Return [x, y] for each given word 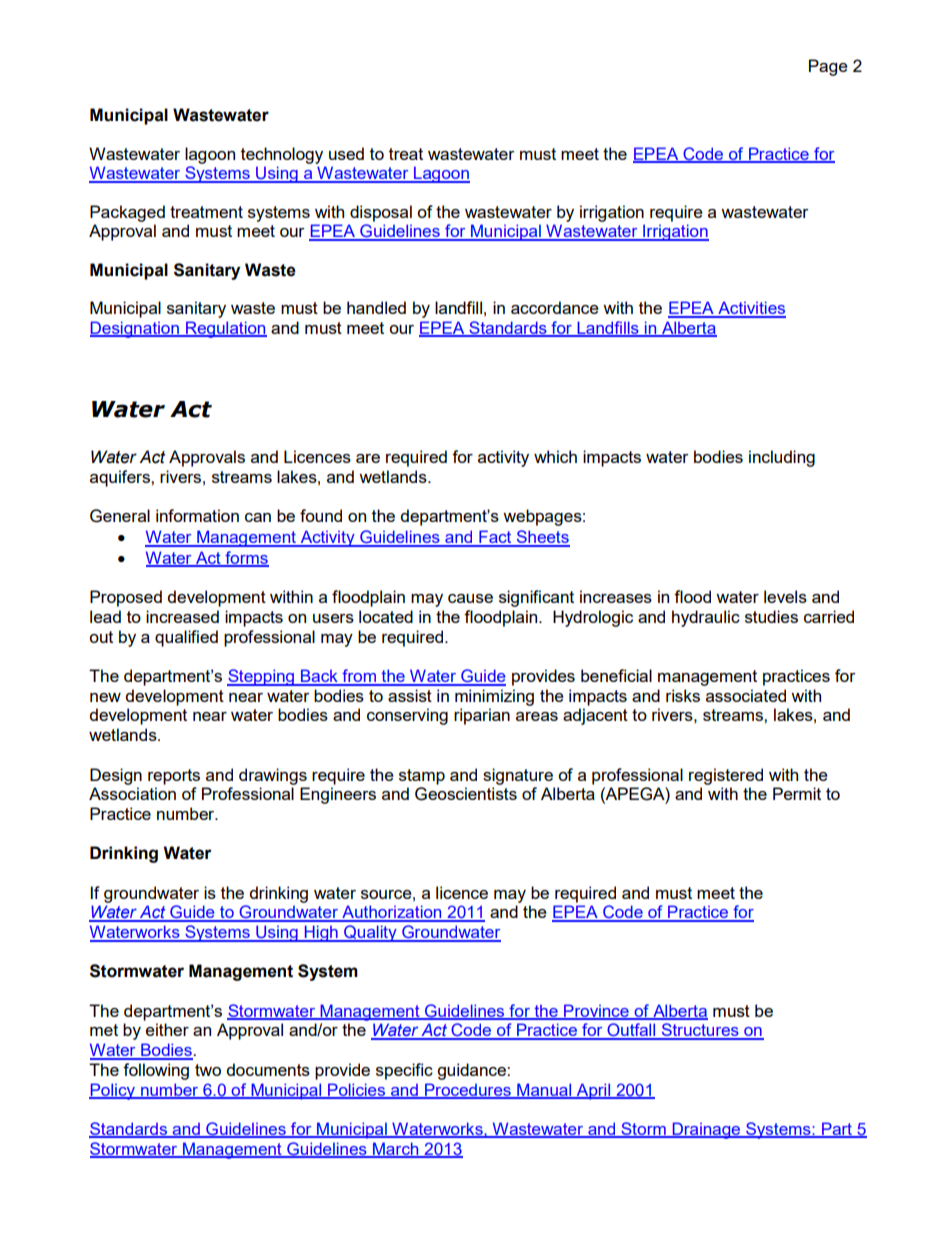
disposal [381, 213]
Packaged [127, 213]
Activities [751, 309]
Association [132, 793]
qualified [186, 638]
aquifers [121, 478]
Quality [370, 933]
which [555, 456]
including [782, 458]
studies [771, 616]
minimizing [494, 697]
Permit [797, 793]
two [208, 1070]
